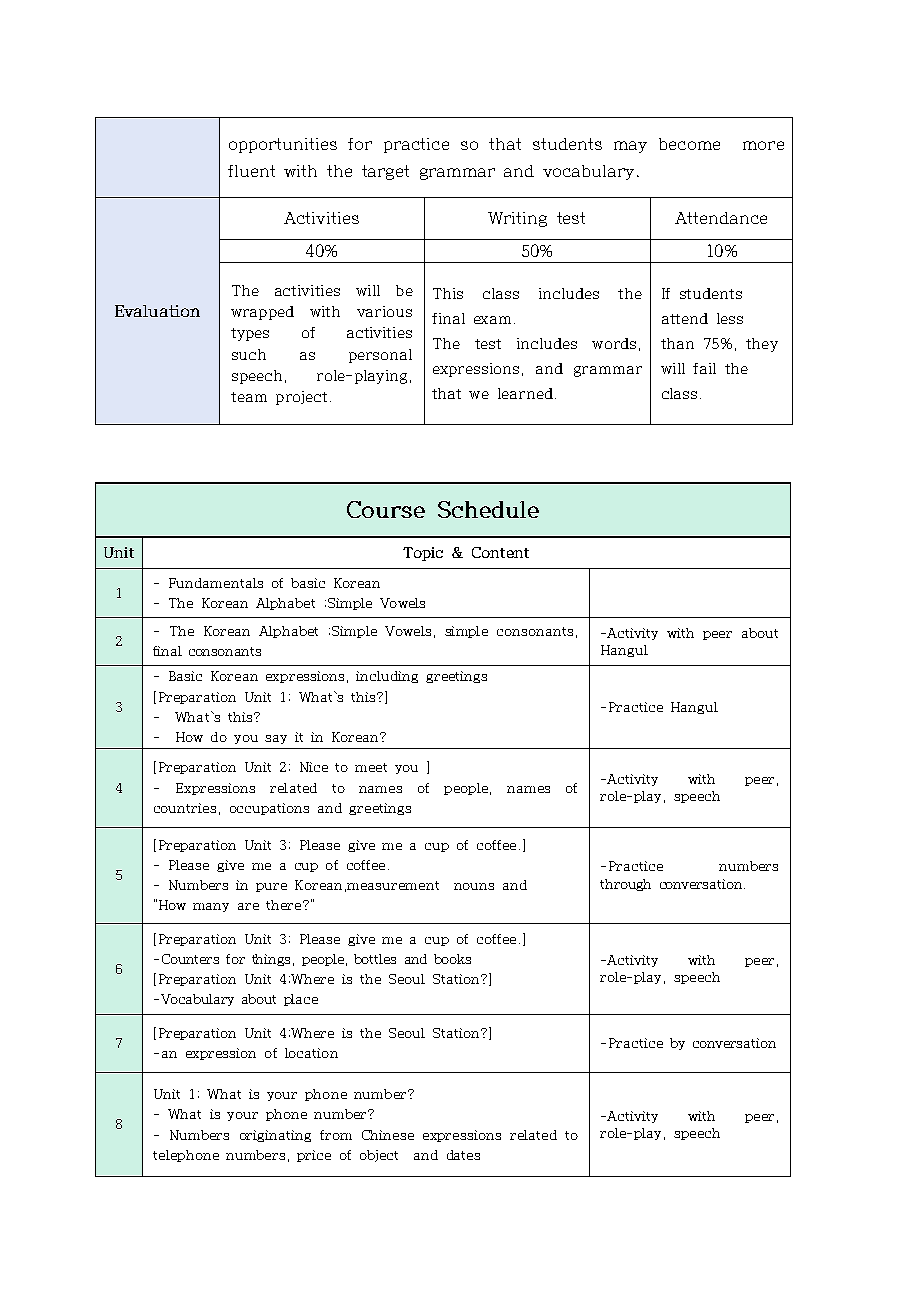  I want to click on originating, so click(275, 1136).
